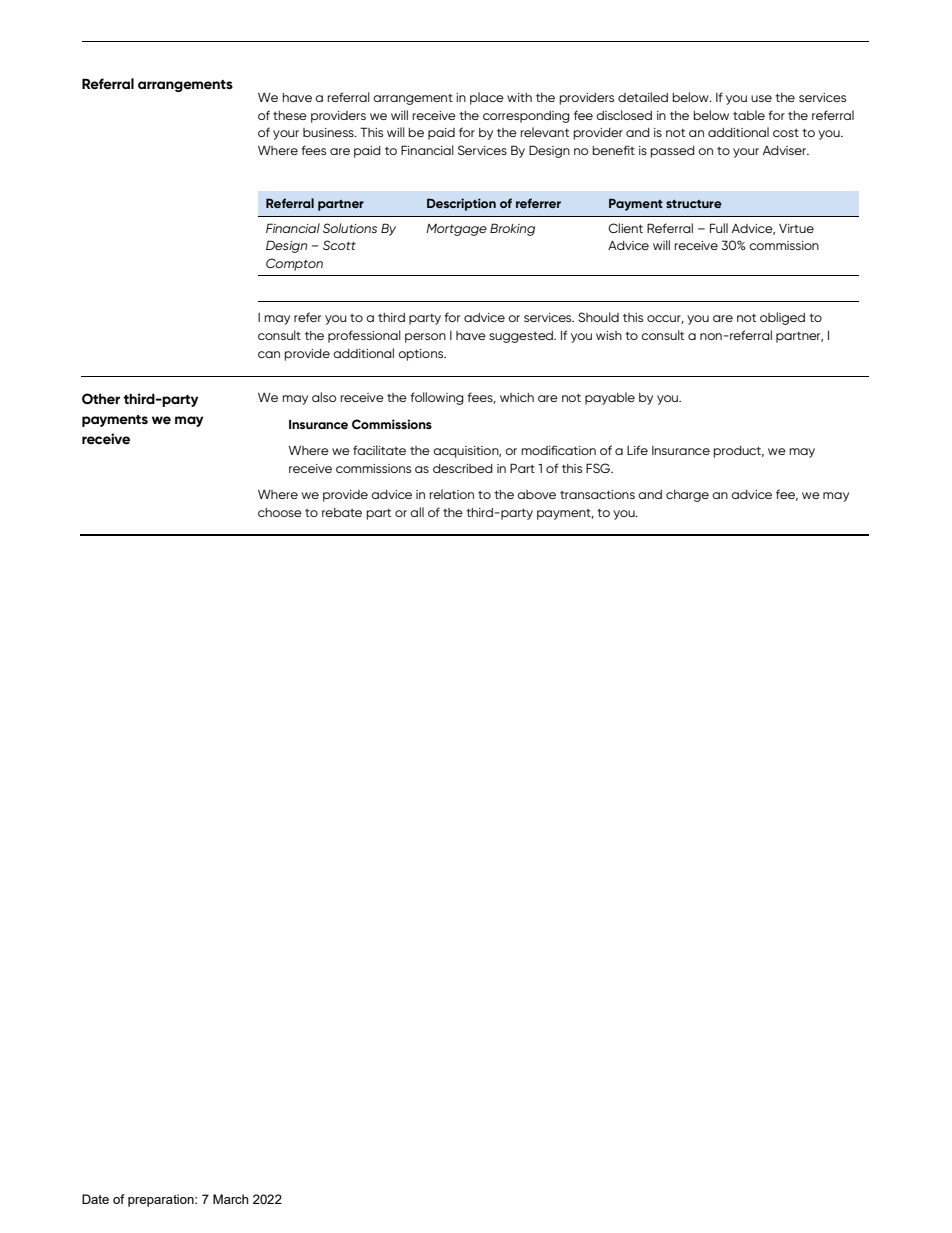 The width and height of the screenshot is (952, 1233). Describe the element at coordinates (687, 496) in the screenshot. I see `charge` at that location.
